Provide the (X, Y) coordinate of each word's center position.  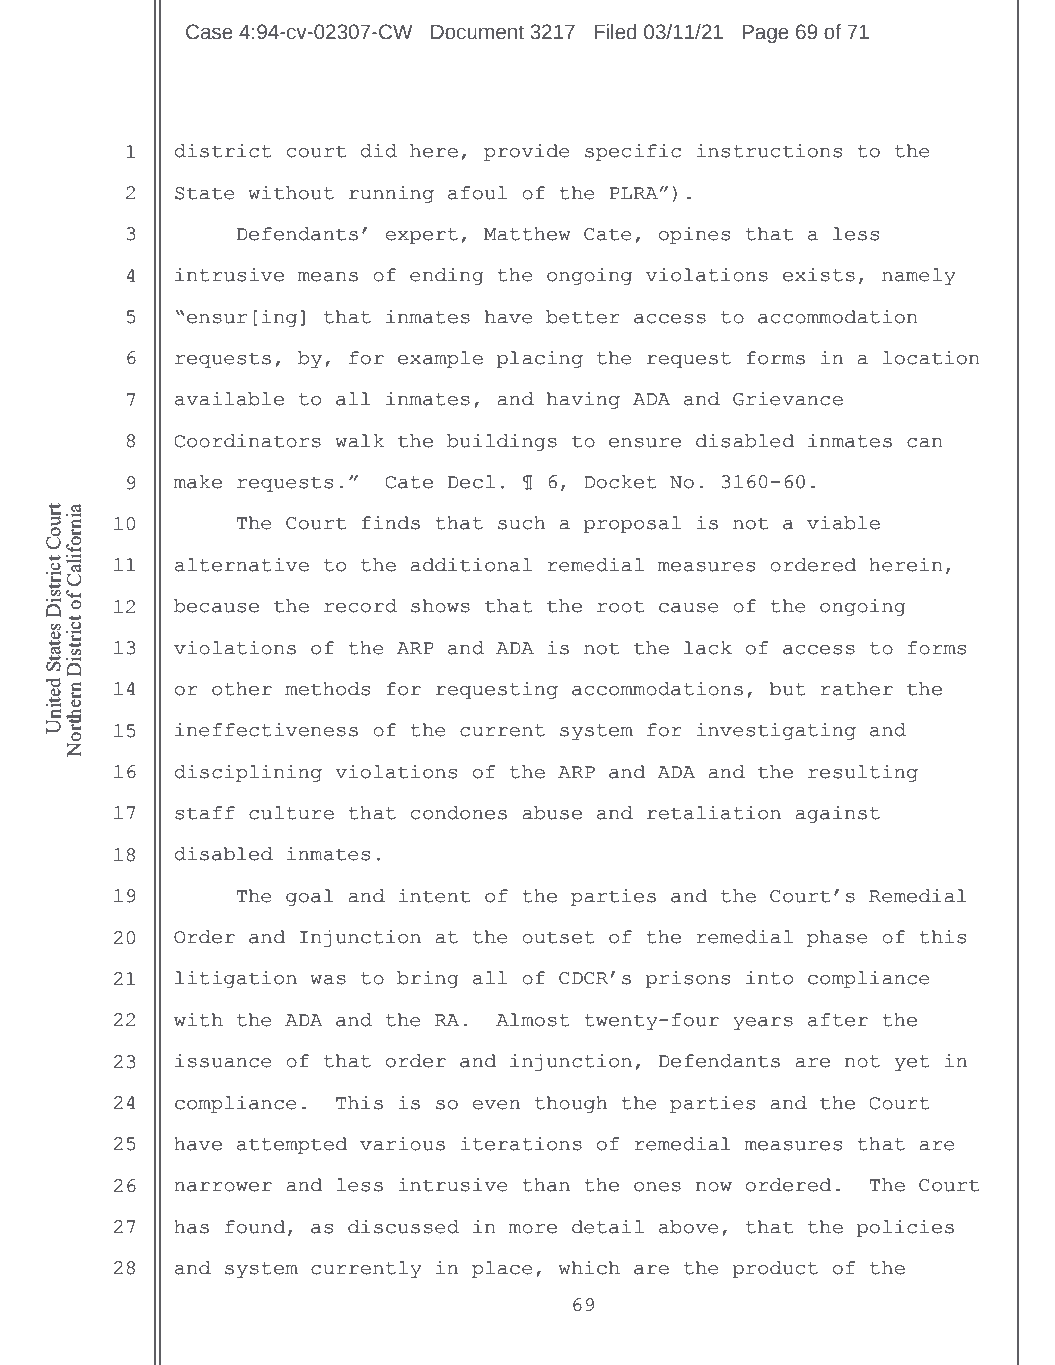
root (620, 606)
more (533, 1229)
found (255, 1227)
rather (856, 689)
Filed (615, 32)
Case (209, 32)
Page (765, 34)
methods (327, 689)
